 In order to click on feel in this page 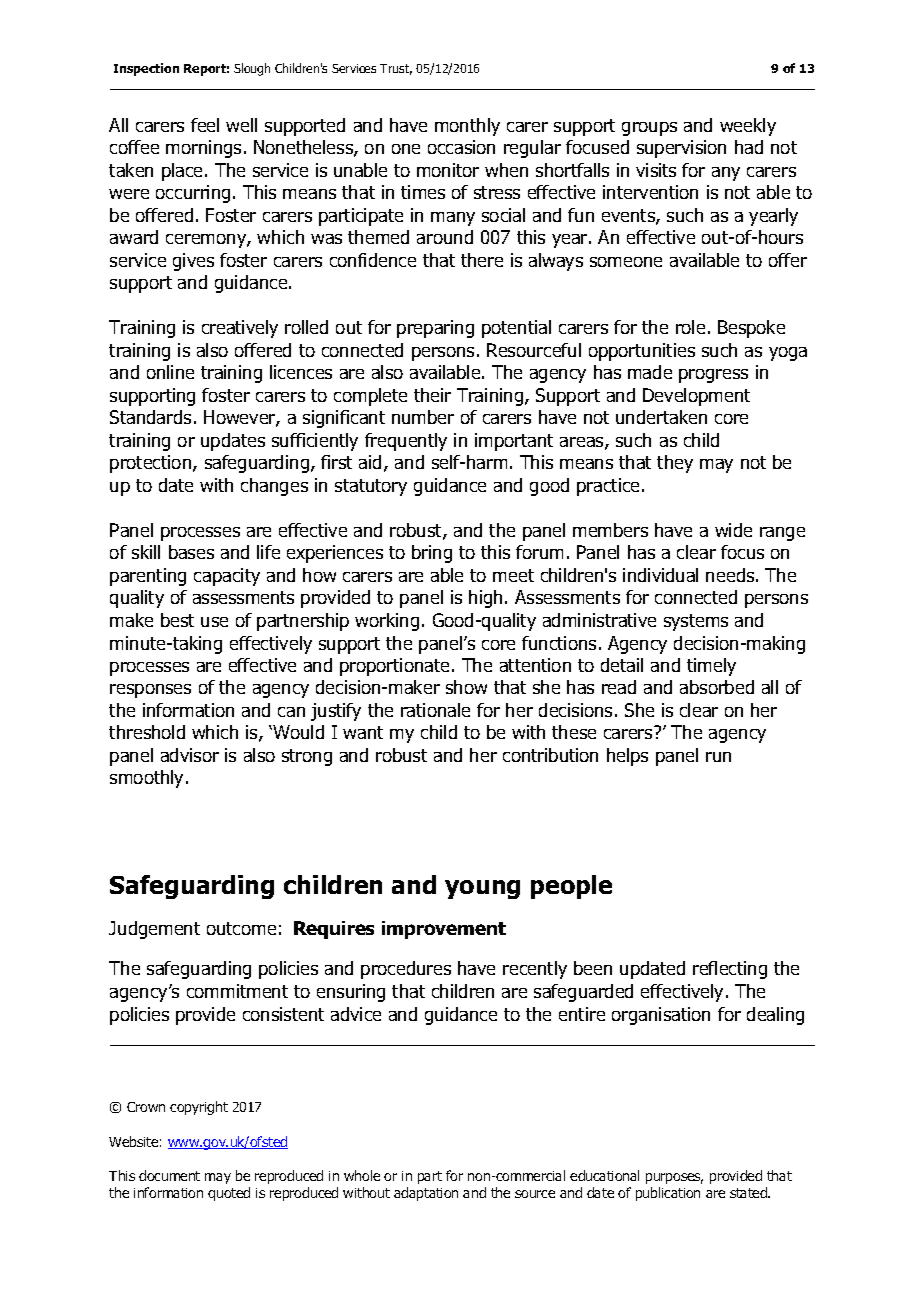, I will do `click(205, 125)`.
